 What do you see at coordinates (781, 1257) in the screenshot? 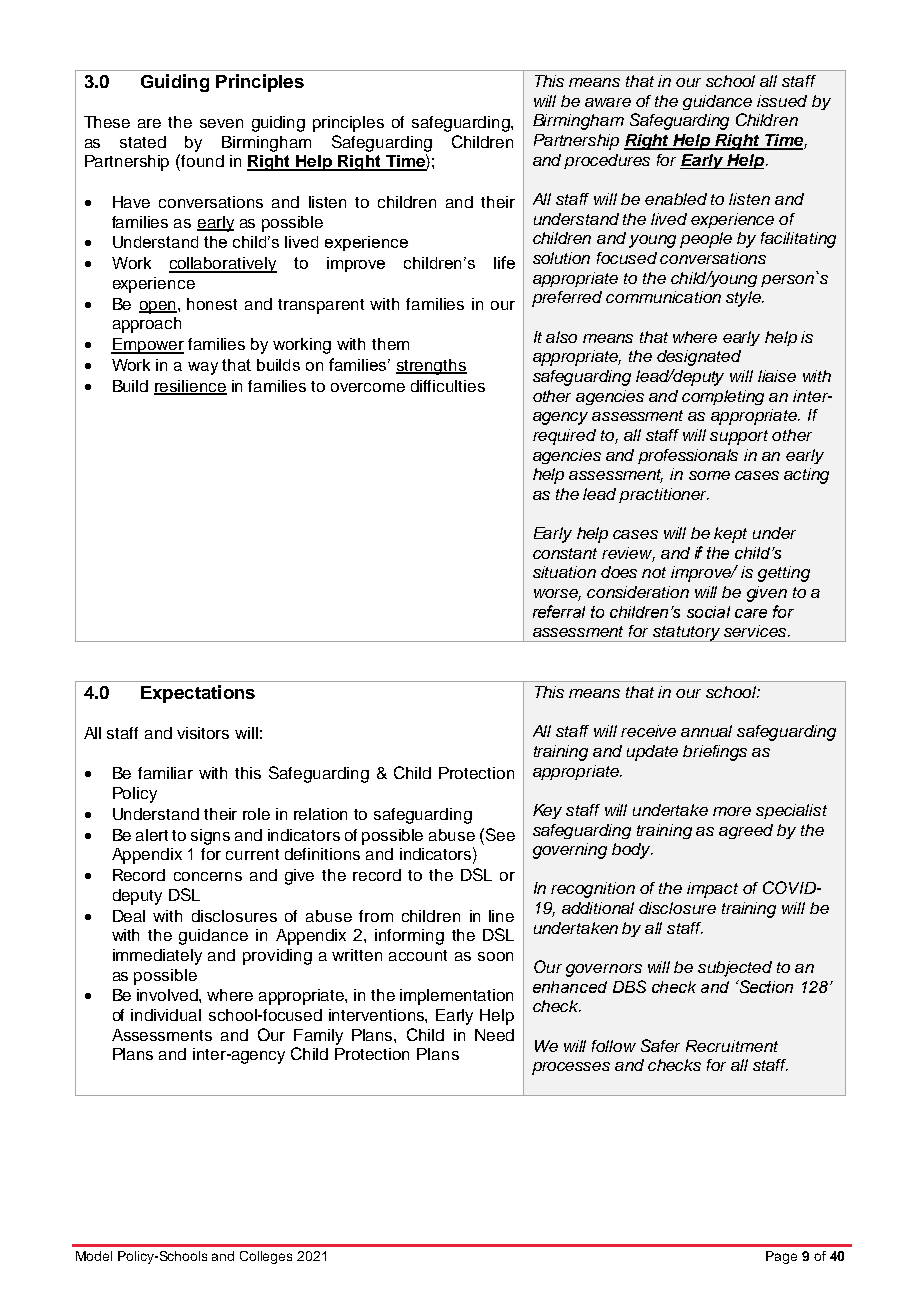
I see `Page` at bounding box center [781, 1257].
